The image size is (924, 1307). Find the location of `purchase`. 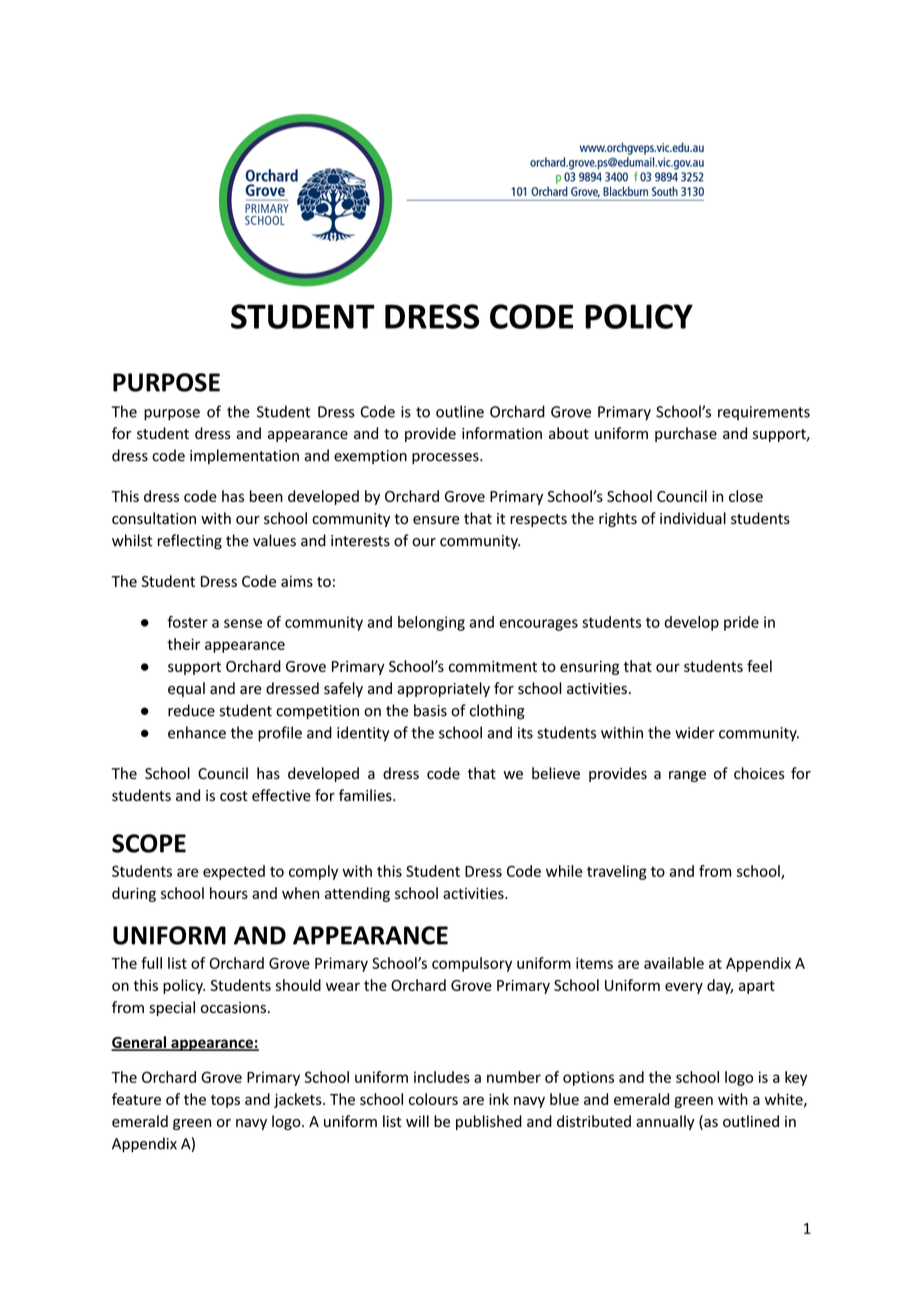

purchase is located at coordinates (686, 434).
